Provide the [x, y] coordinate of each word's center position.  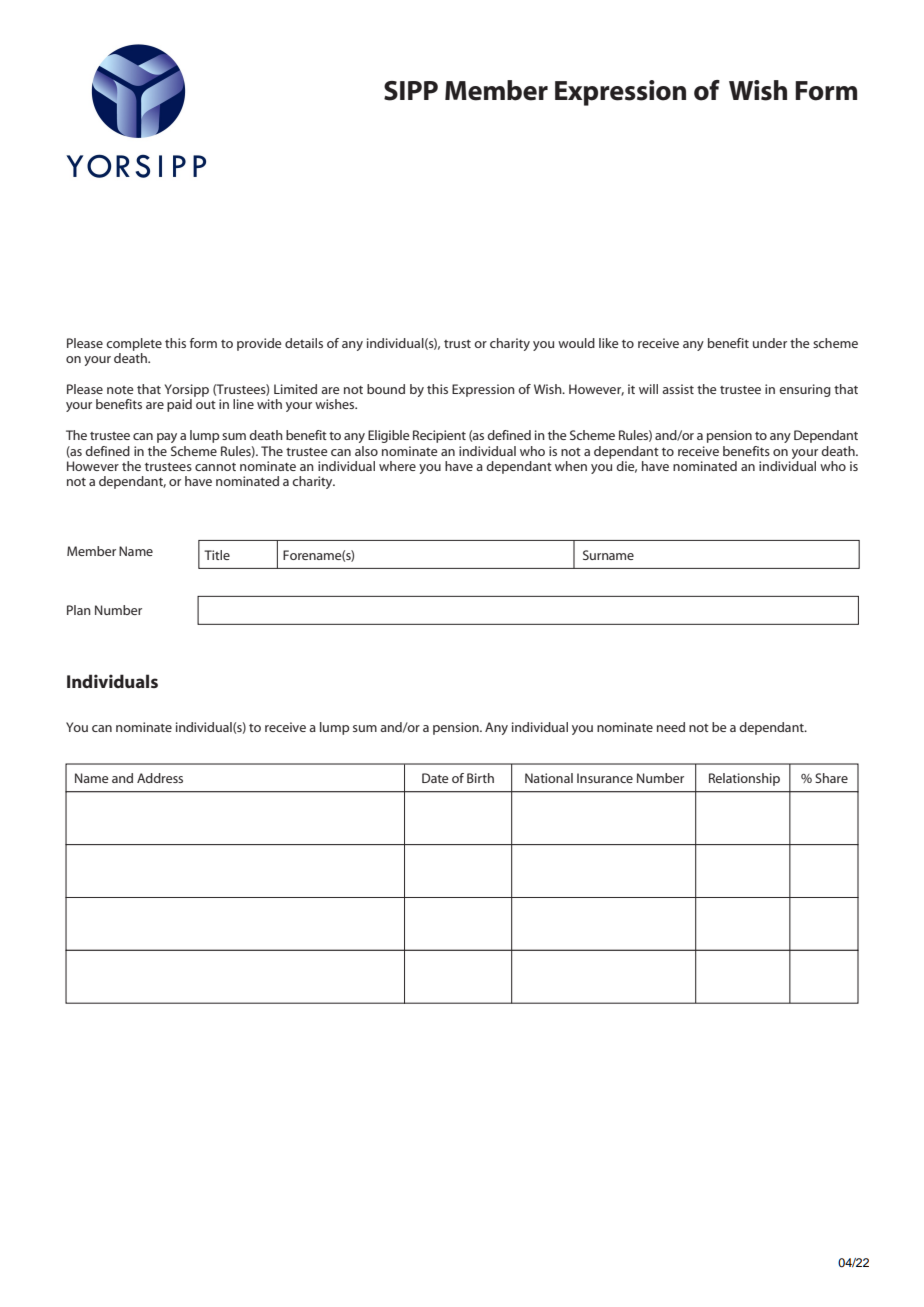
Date [435, 778]
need [671, 727]
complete [134, 344]
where [397, 466]
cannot [215, 467]
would [576, 343]
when [571, 466]
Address [160, 778]
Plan [79, 610]
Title [217, 555]
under [770, 343]
